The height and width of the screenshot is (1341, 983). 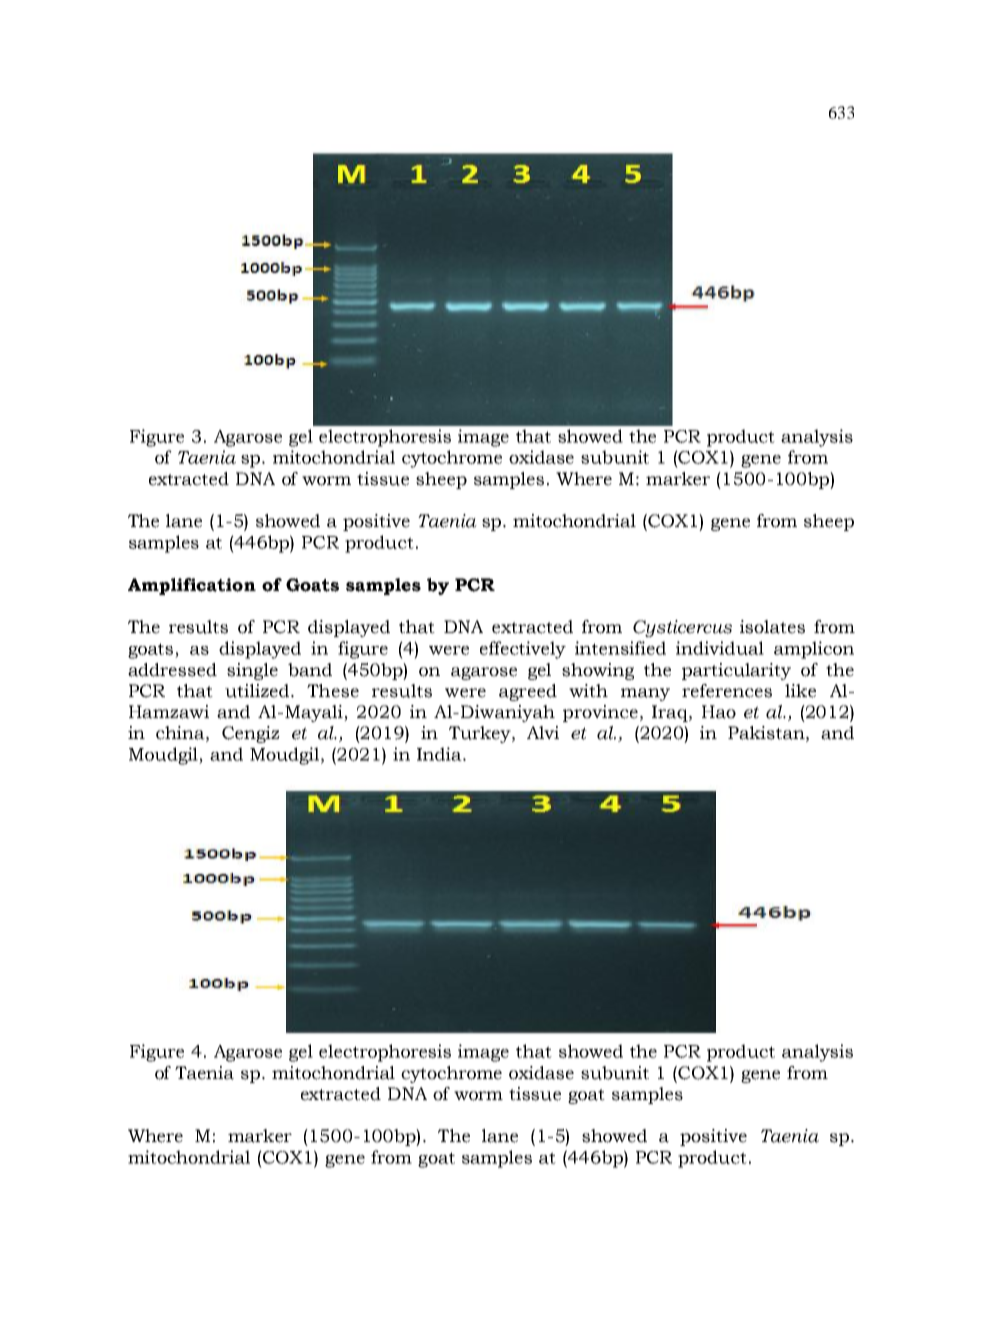 What do you see at coordinates (481, 734) in the screenshot?
I see `Turkey` at bounding box center [481, 734].
